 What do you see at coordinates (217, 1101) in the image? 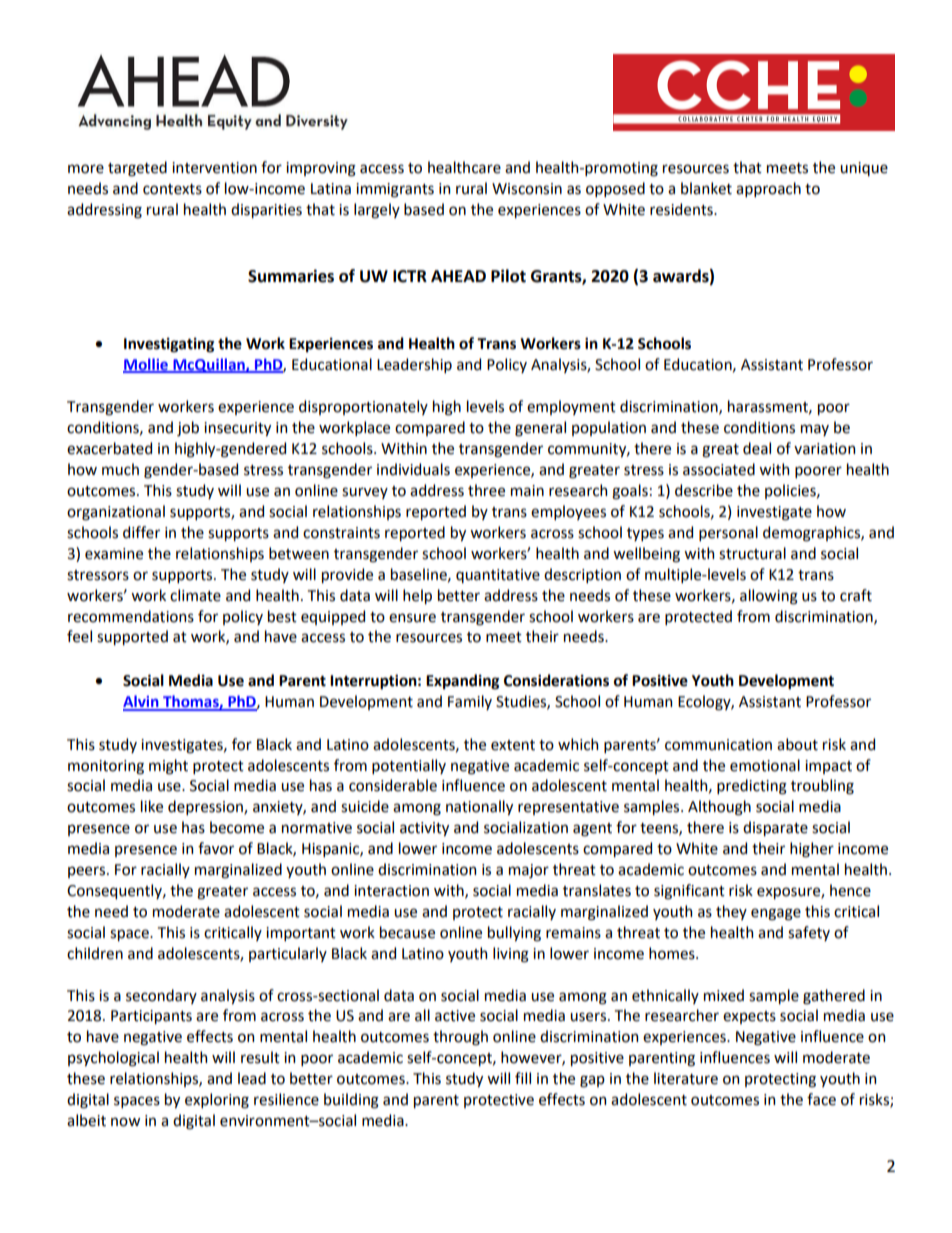
I see `exploring` at bounding box center [217, 1101].
